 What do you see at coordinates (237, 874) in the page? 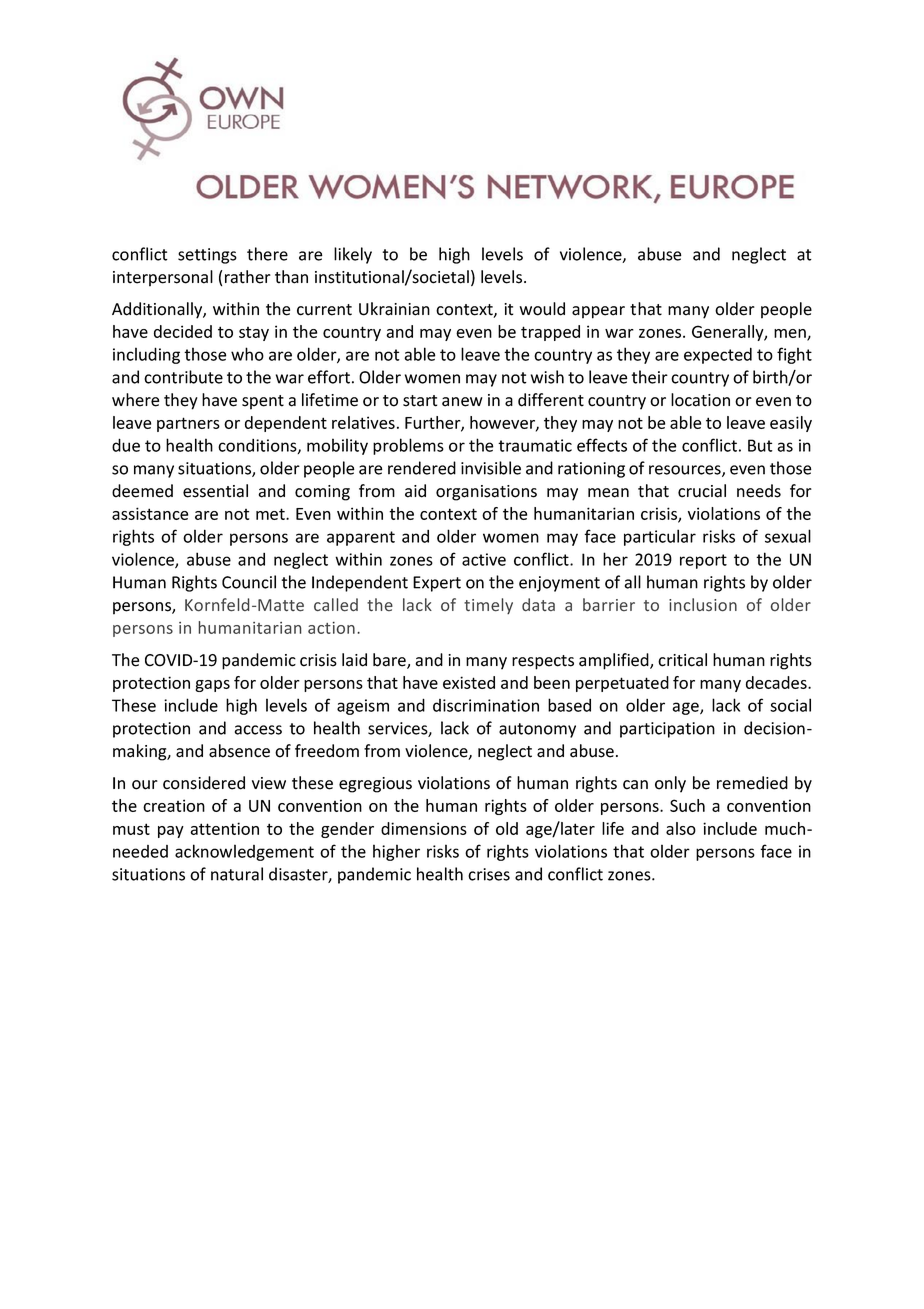
I see `natural` at bounding box center [237, 874].
